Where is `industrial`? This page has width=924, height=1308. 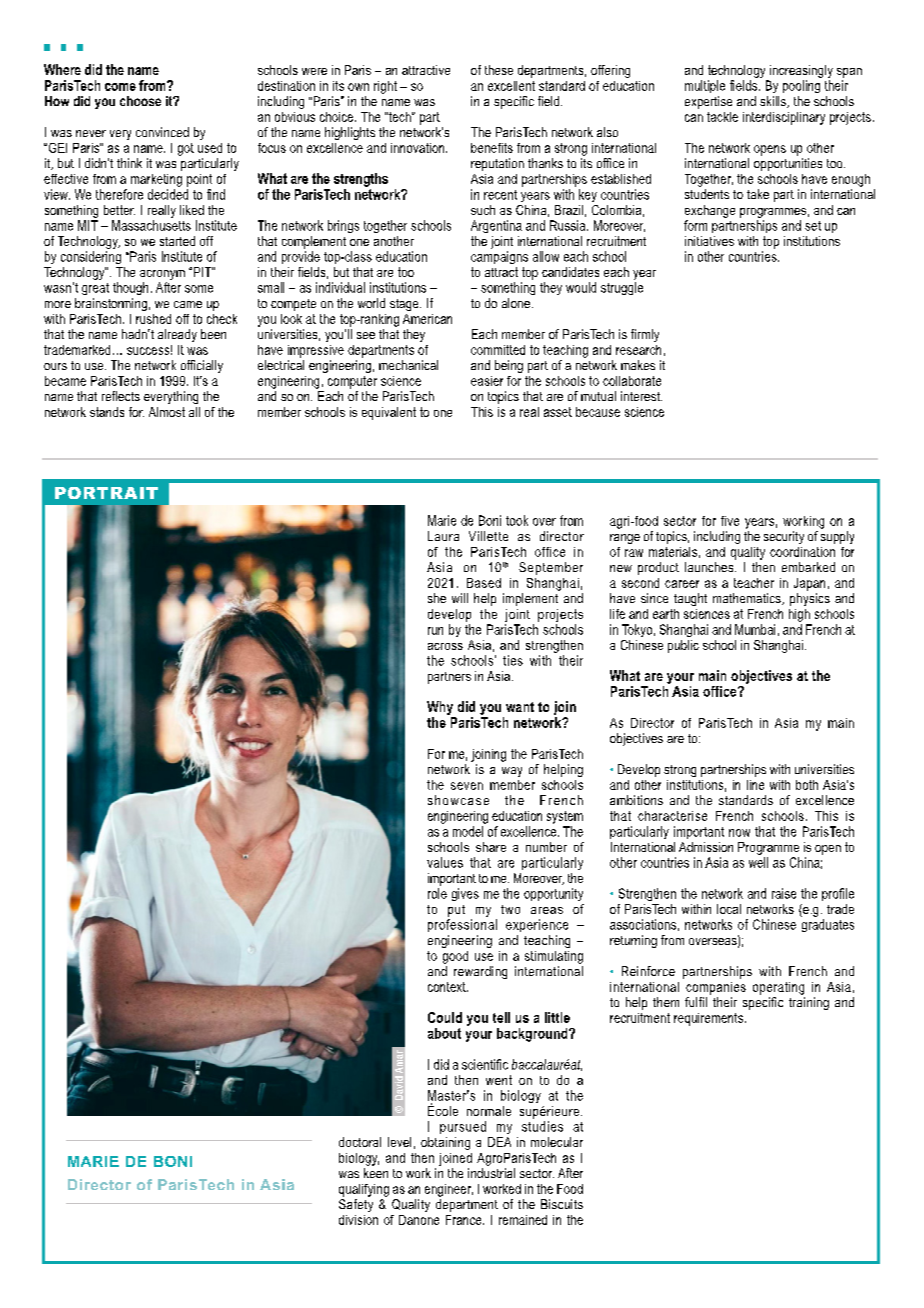 industrial is located at coordinates (491, 1173).
